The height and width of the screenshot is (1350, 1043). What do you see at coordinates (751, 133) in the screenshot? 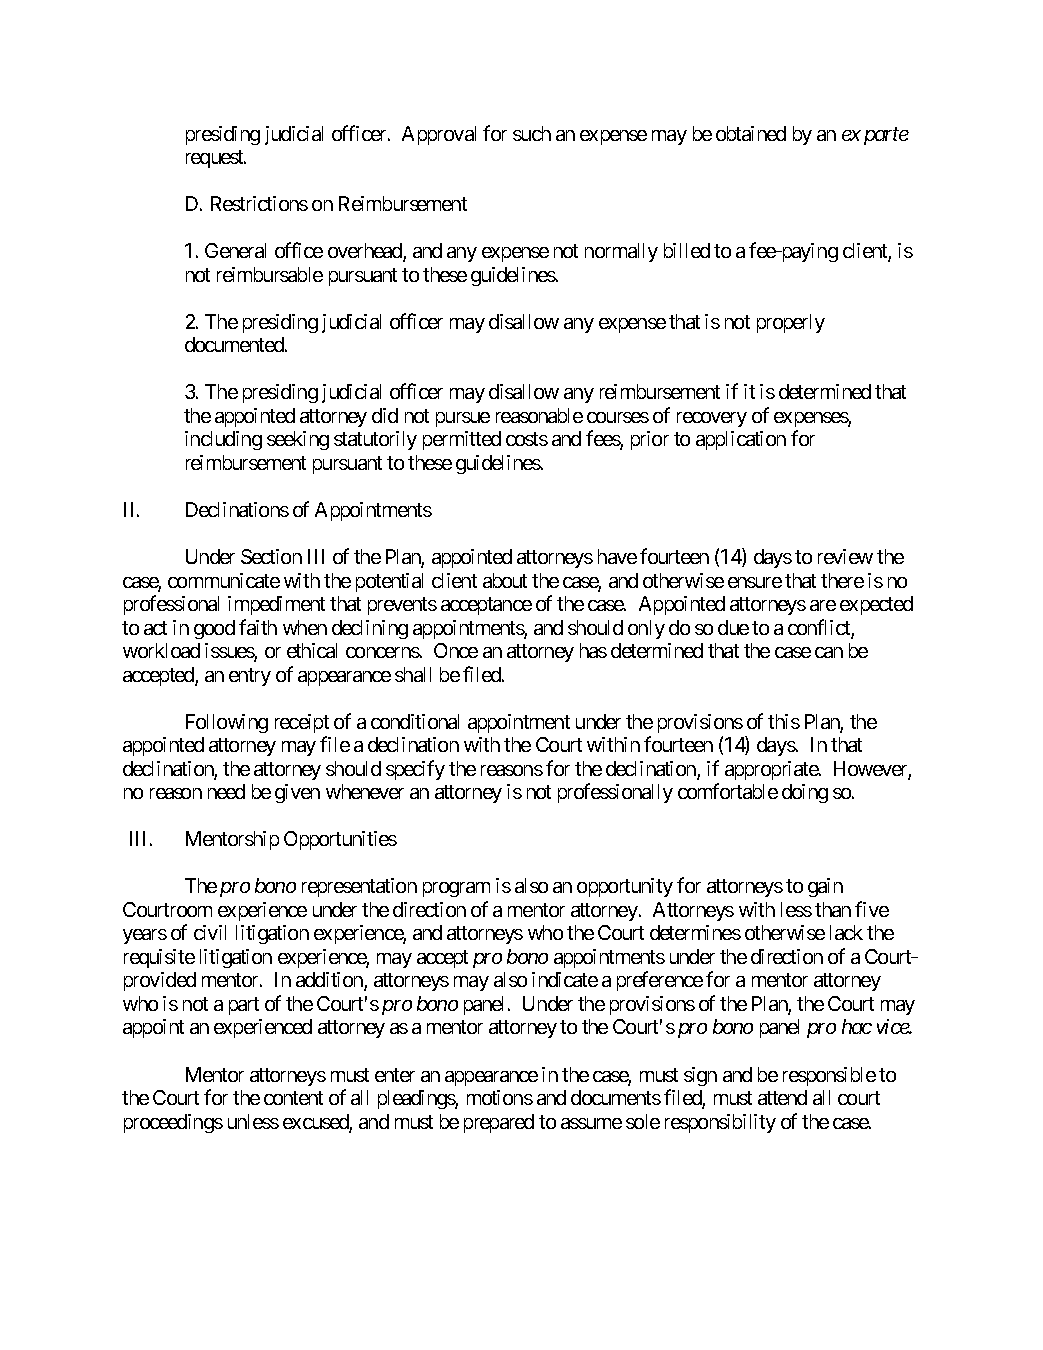
I see `obtained` at bounding box center [751, 133].
